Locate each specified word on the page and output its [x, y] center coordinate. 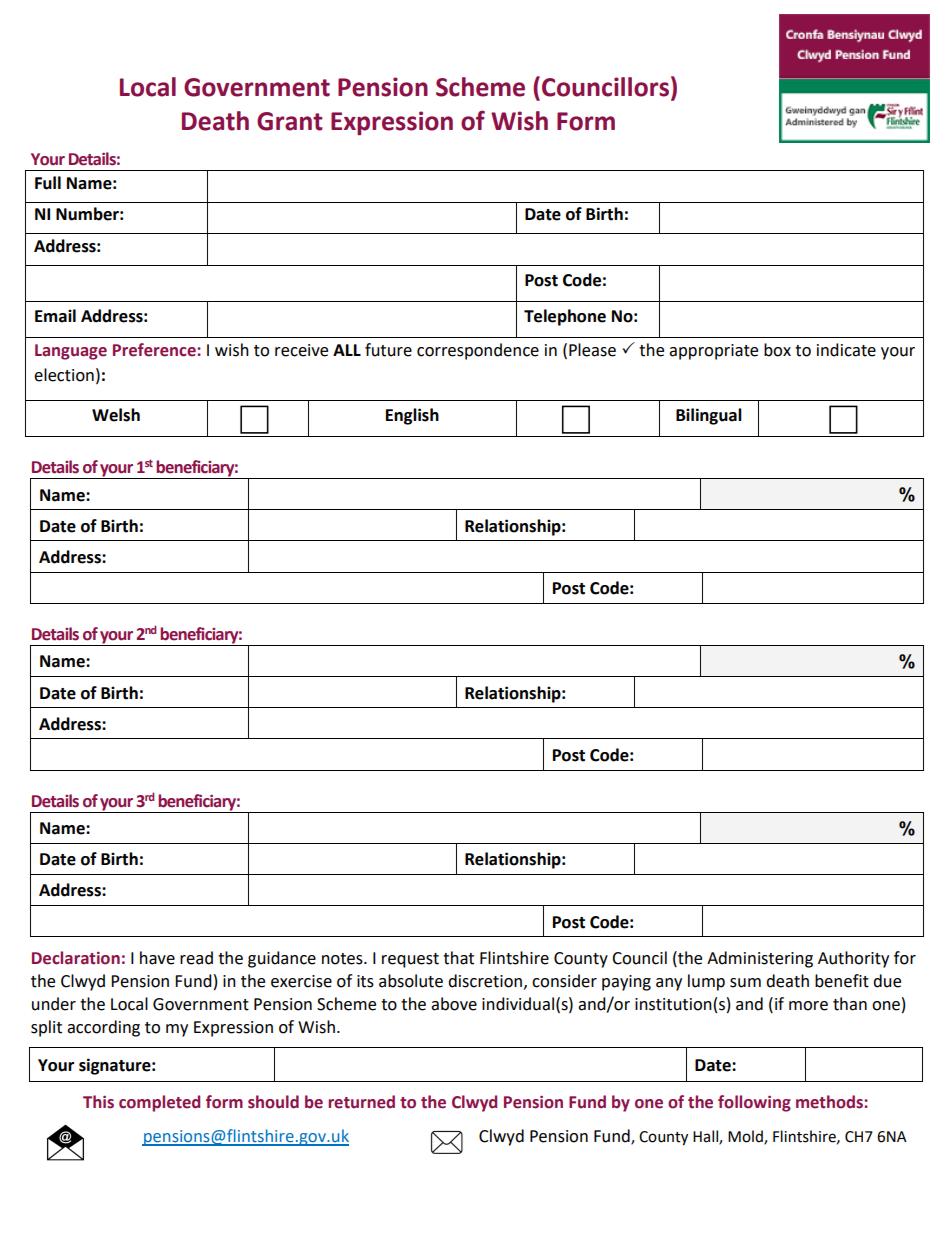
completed [159, 1103]
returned [361, 1102]
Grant [290, 121]
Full [48, 183]
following [754, 1103]
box [777, 350]
